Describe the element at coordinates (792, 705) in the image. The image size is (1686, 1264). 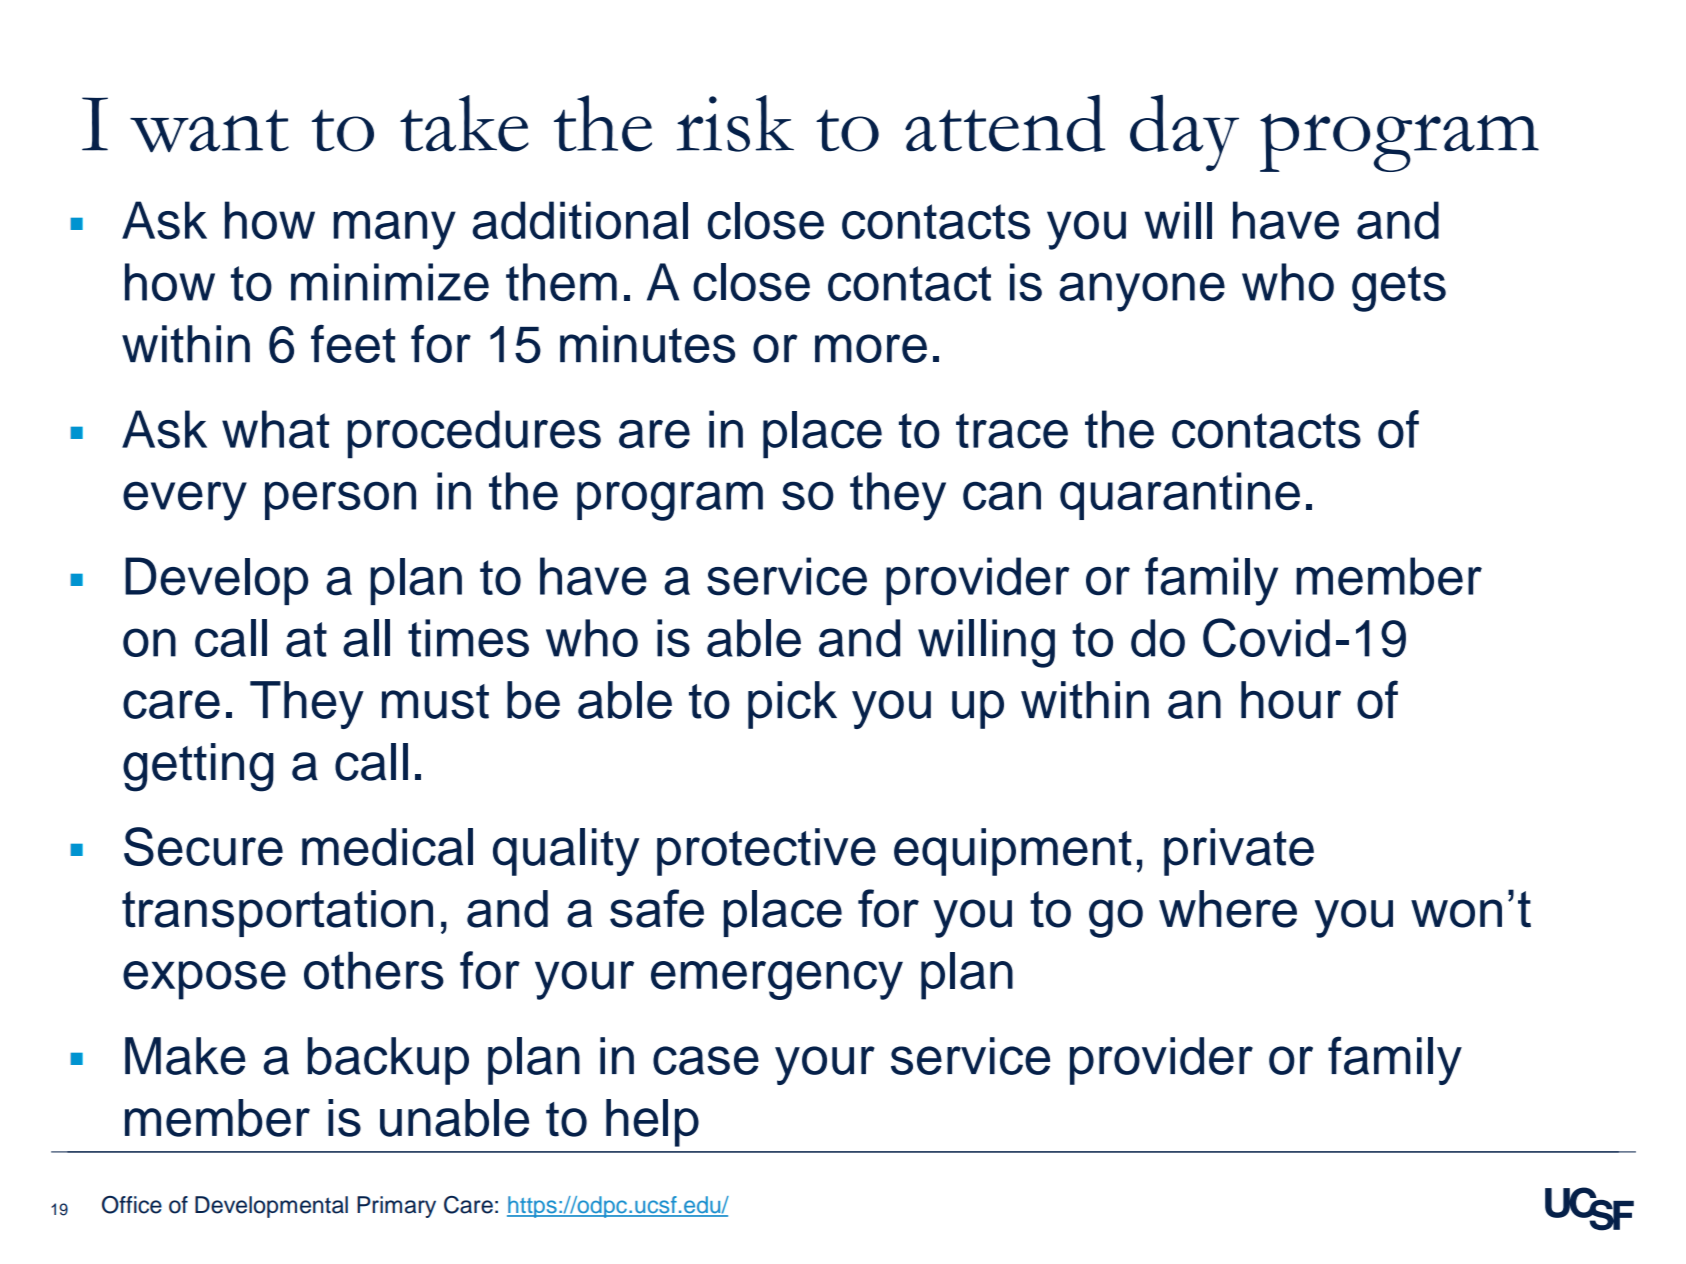
I see `pick` at that location.
